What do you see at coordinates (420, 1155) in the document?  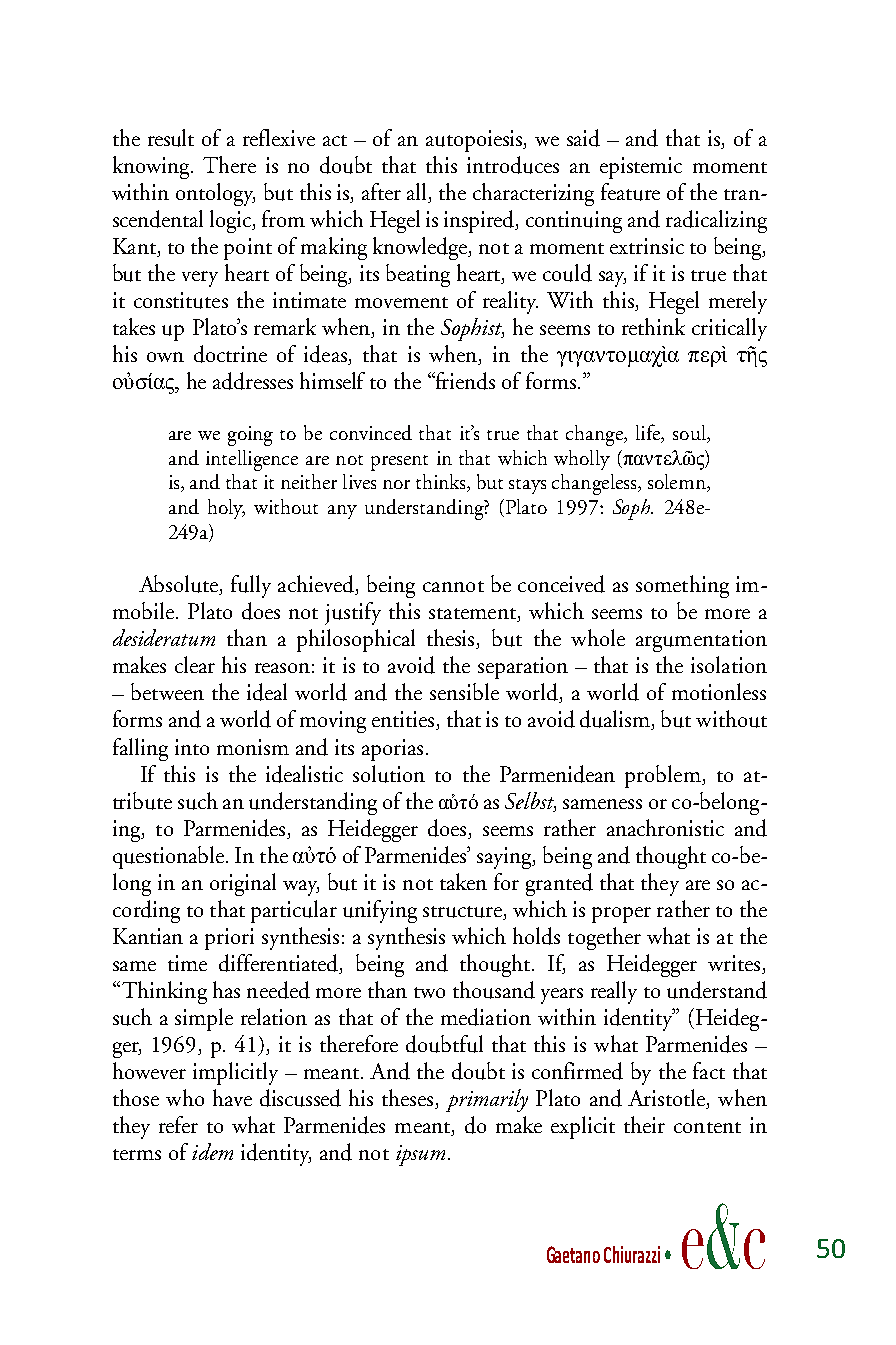 I see `ipsum` at bounding box center [420, 1155].
